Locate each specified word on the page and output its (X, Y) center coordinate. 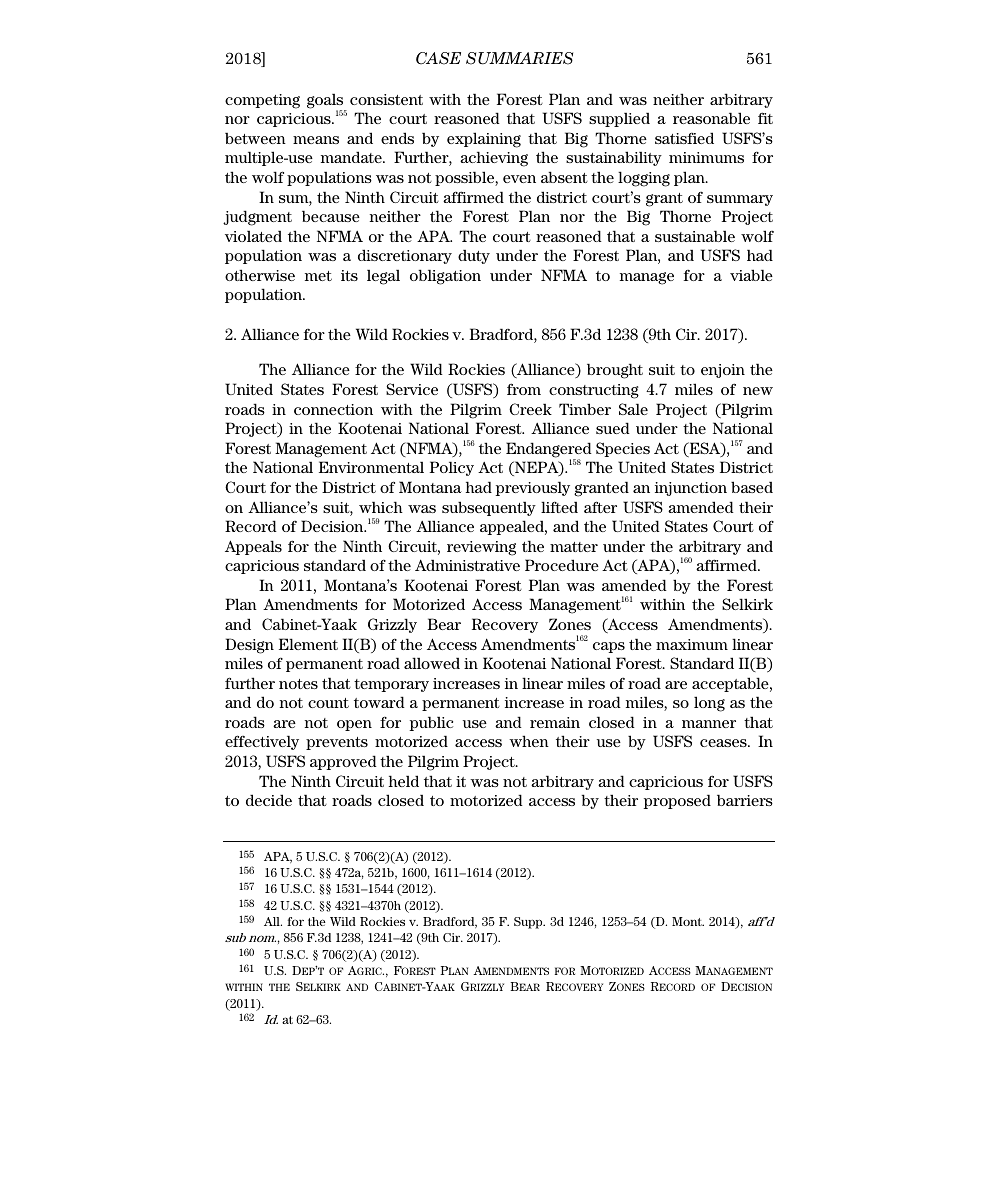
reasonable (711, 118)
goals (326, 102)
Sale (633, 409)
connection (333, 409)
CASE (438, 58)
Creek (530, 409)
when (529, 741)
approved (343, 762)
